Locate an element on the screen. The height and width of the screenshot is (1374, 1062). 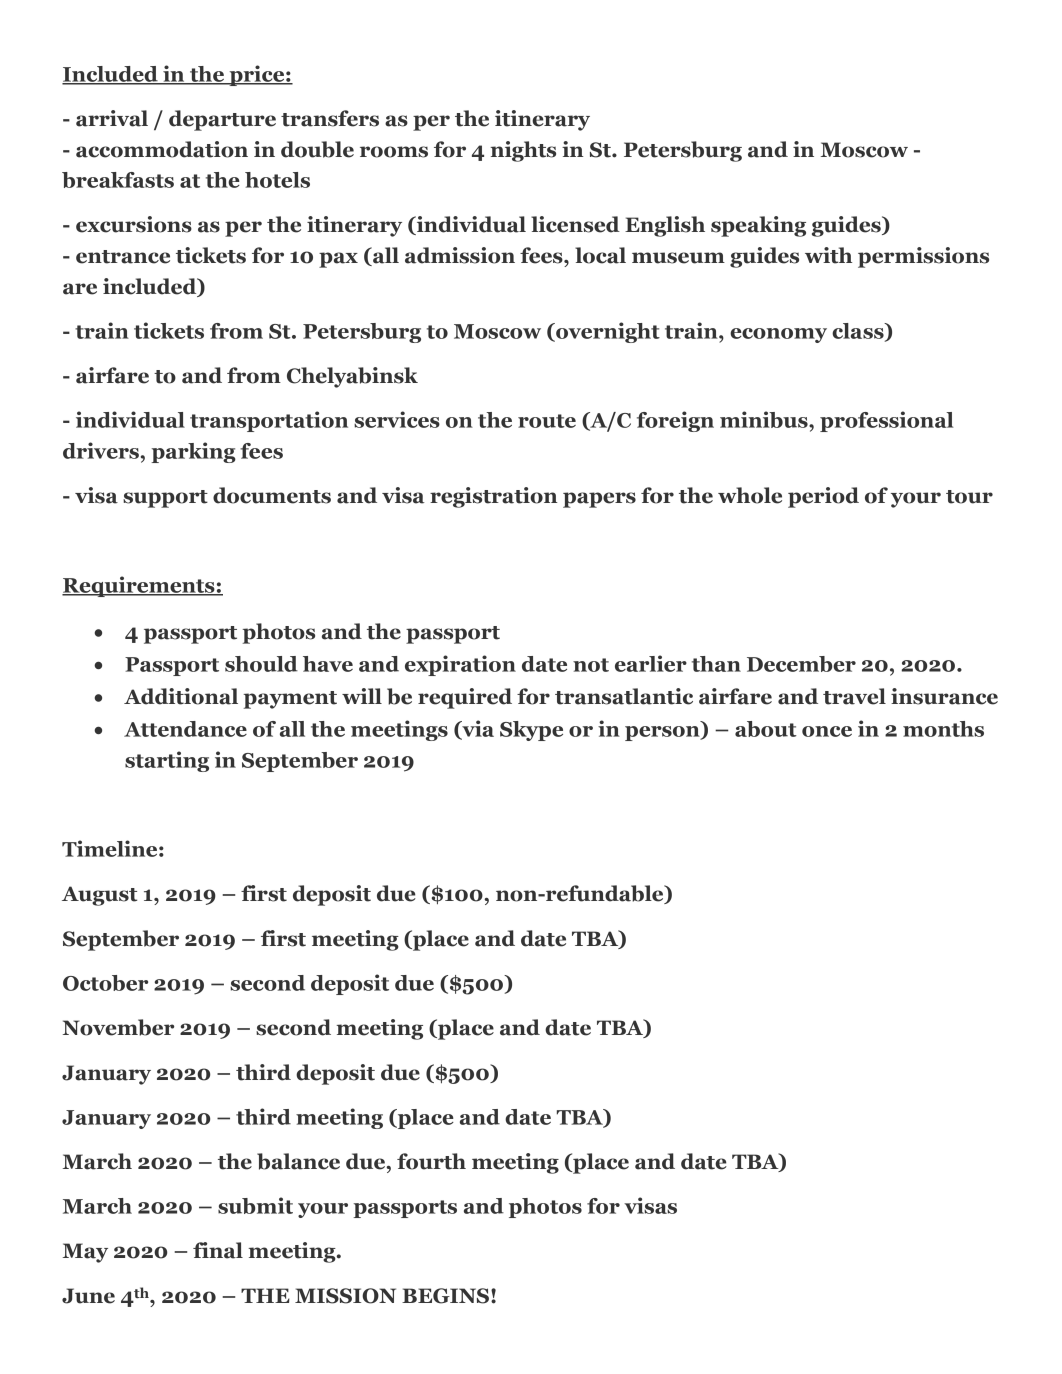
fourth is located at coordinates (431, 1161).
